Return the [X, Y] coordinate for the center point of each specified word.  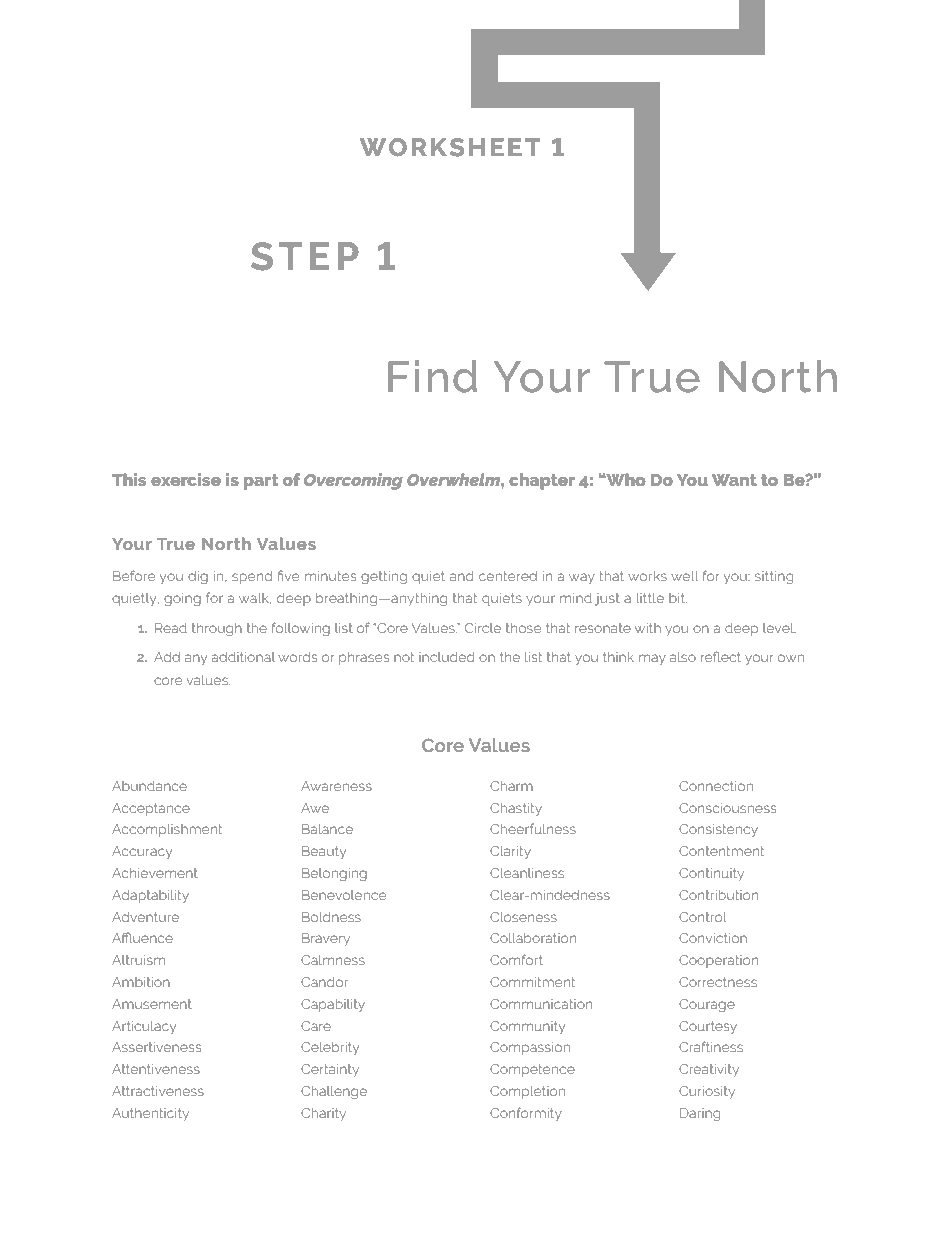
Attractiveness [158, 1091]
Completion [527, 1092]
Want [734, 480]
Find [432, 376]
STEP [305, 256]
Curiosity [707, 1092]
